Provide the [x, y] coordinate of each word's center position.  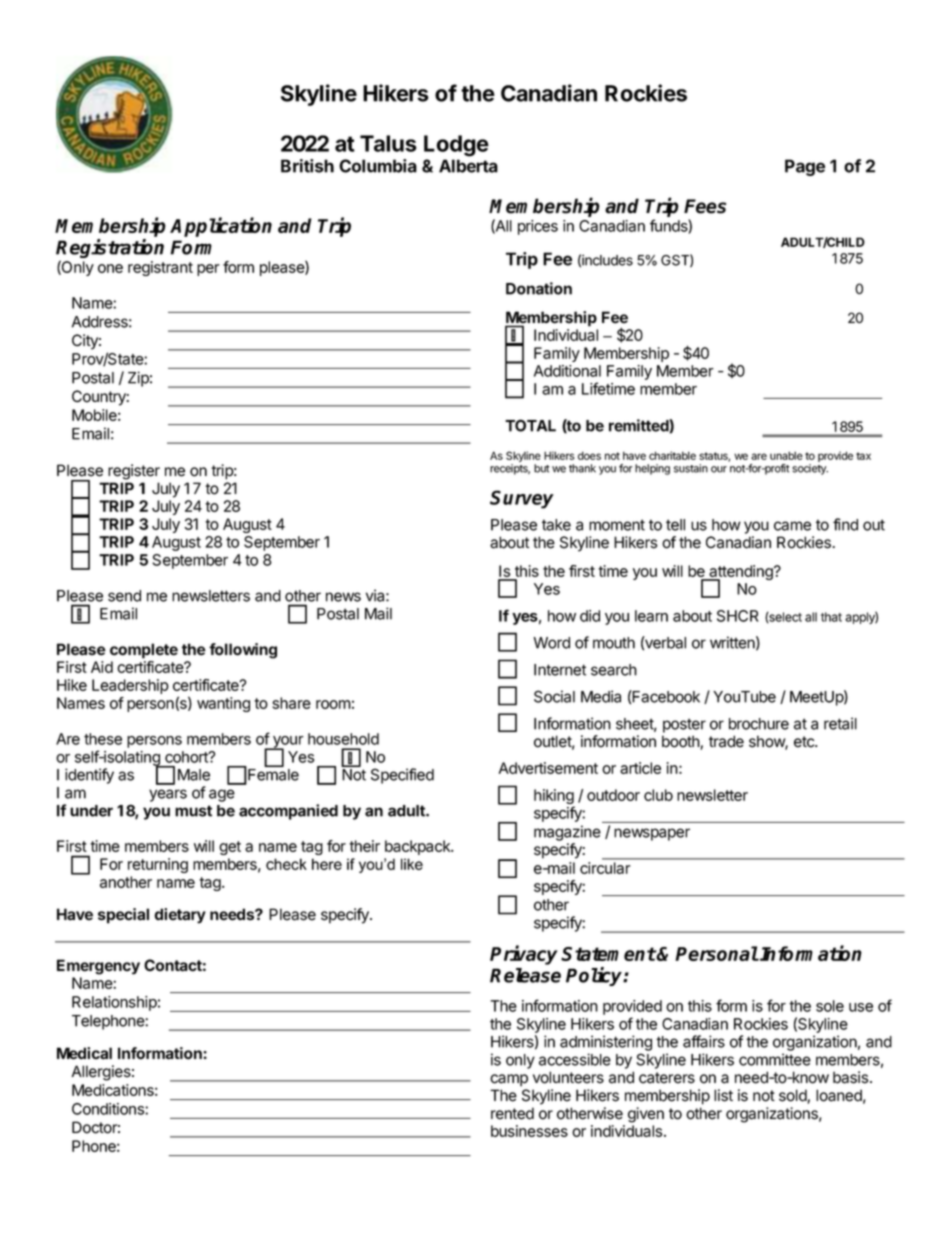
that [831, 617]
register [134, 472]
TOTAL [530, 425]
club [658, 795]
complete [144, 651]
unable [786, 455]
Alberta [468, 166]
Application [221, 227]
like [412, 864]
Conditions [109, 1109]
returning [158, 865]
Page [805, 167]
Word [552, 643]
